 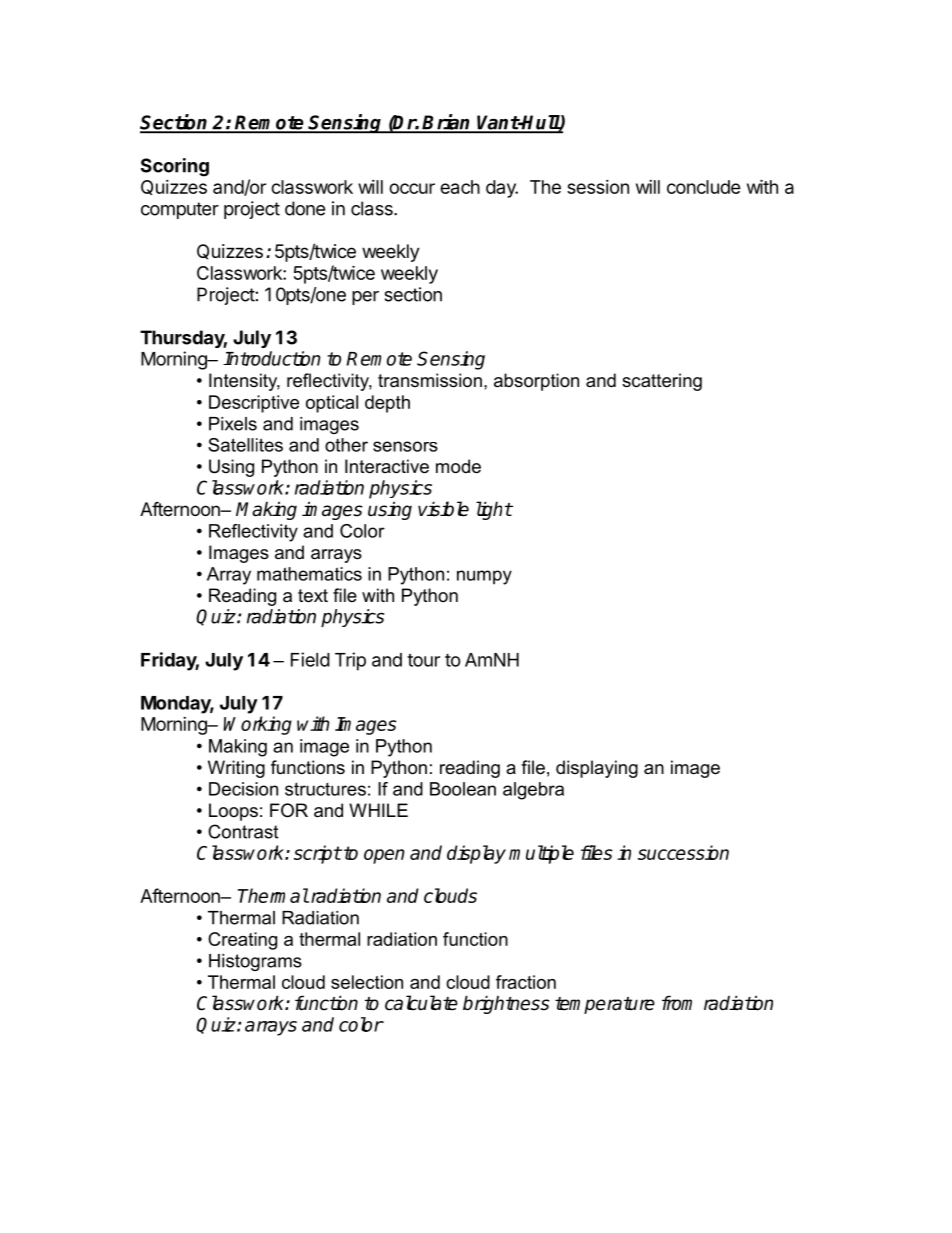 I want to click on succession, so click(x=683, y=852).
